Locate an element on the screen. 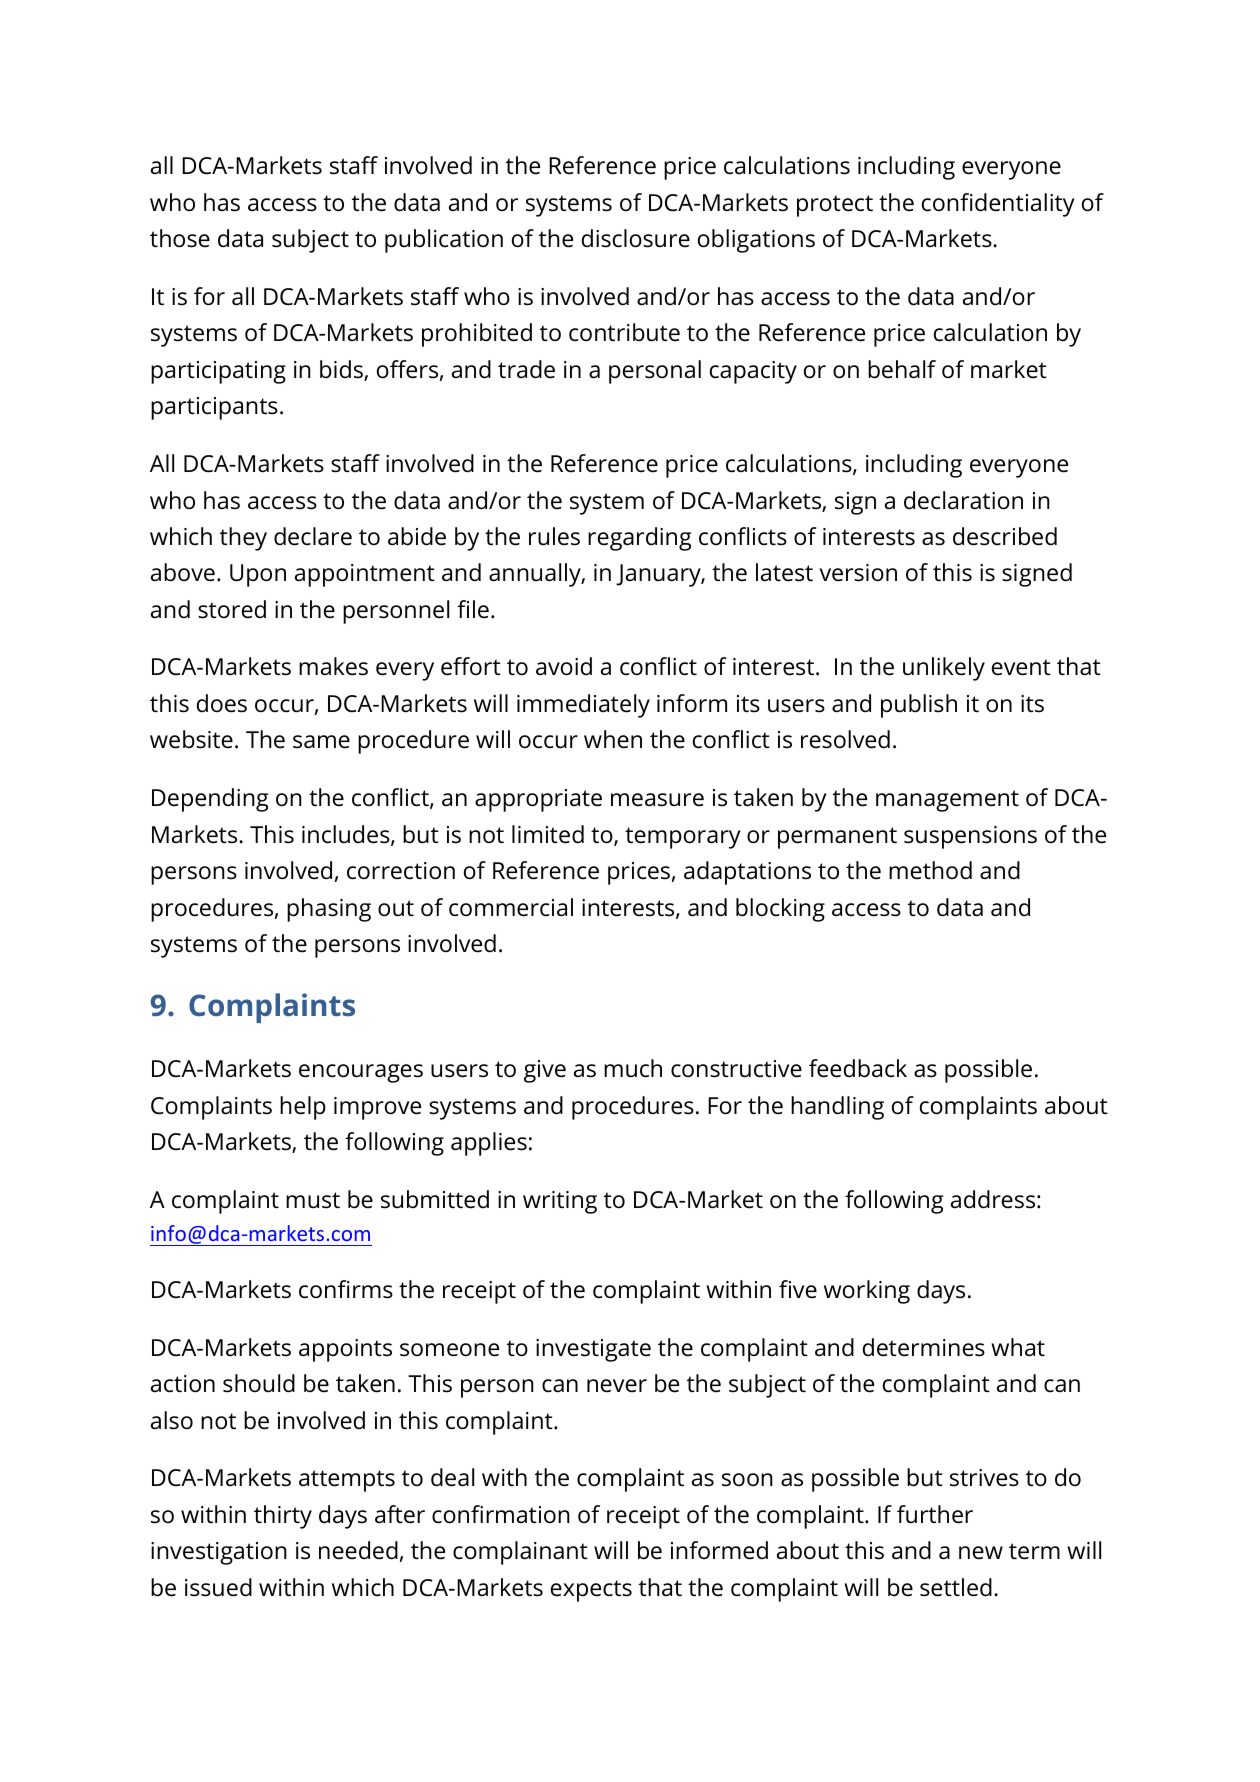 The height and width of the screenshot is (1782, 1260). help is located at coordinates (303, 1108).
